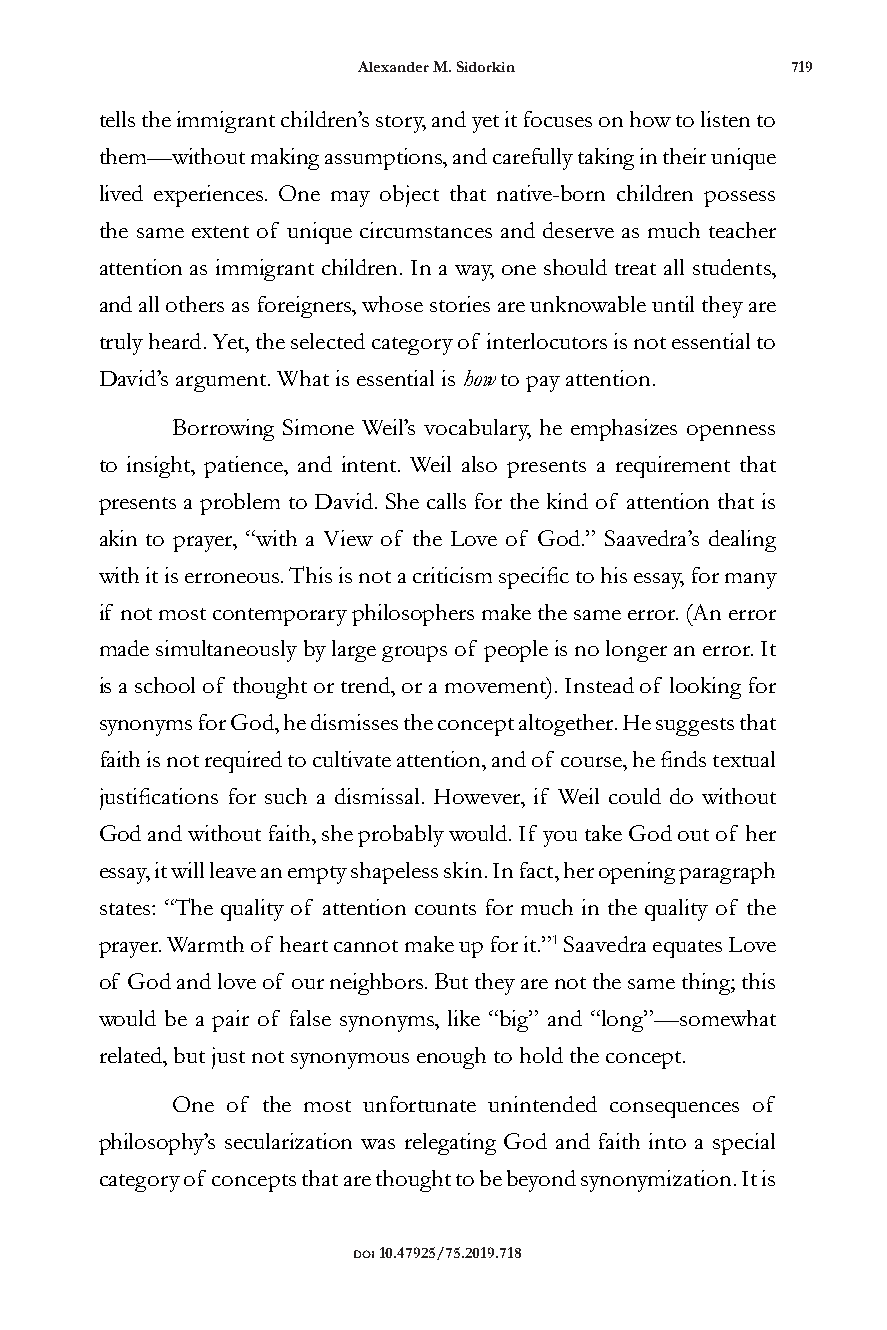 This screenshot has height=1330, width=887. I want to click on requirement, so click(673, 467).
